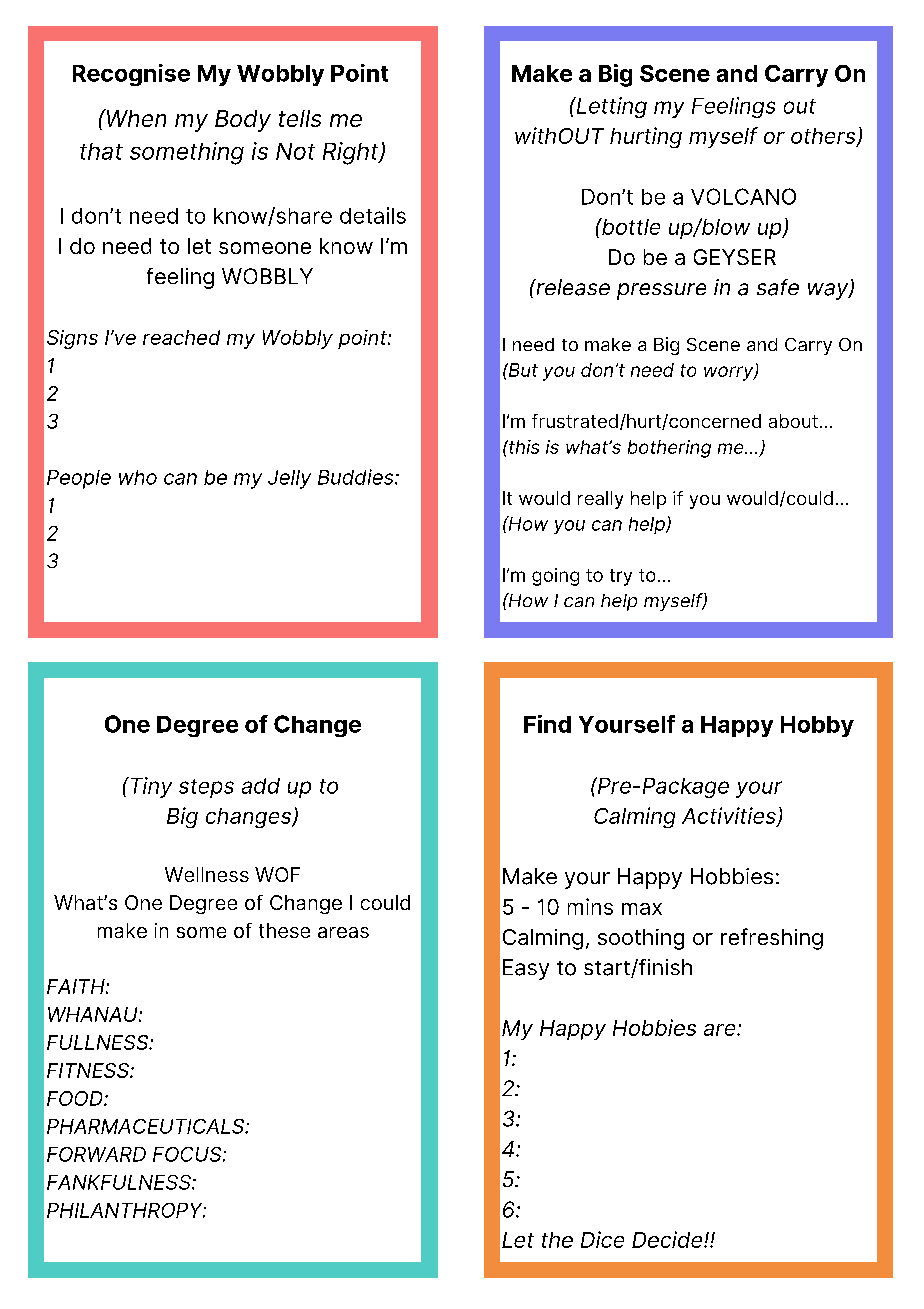 The height and width of the image is (1309, 924). What do you see at coordinates (778, 287) in the image?
I see `safe` at bounding box center [778, 287].
